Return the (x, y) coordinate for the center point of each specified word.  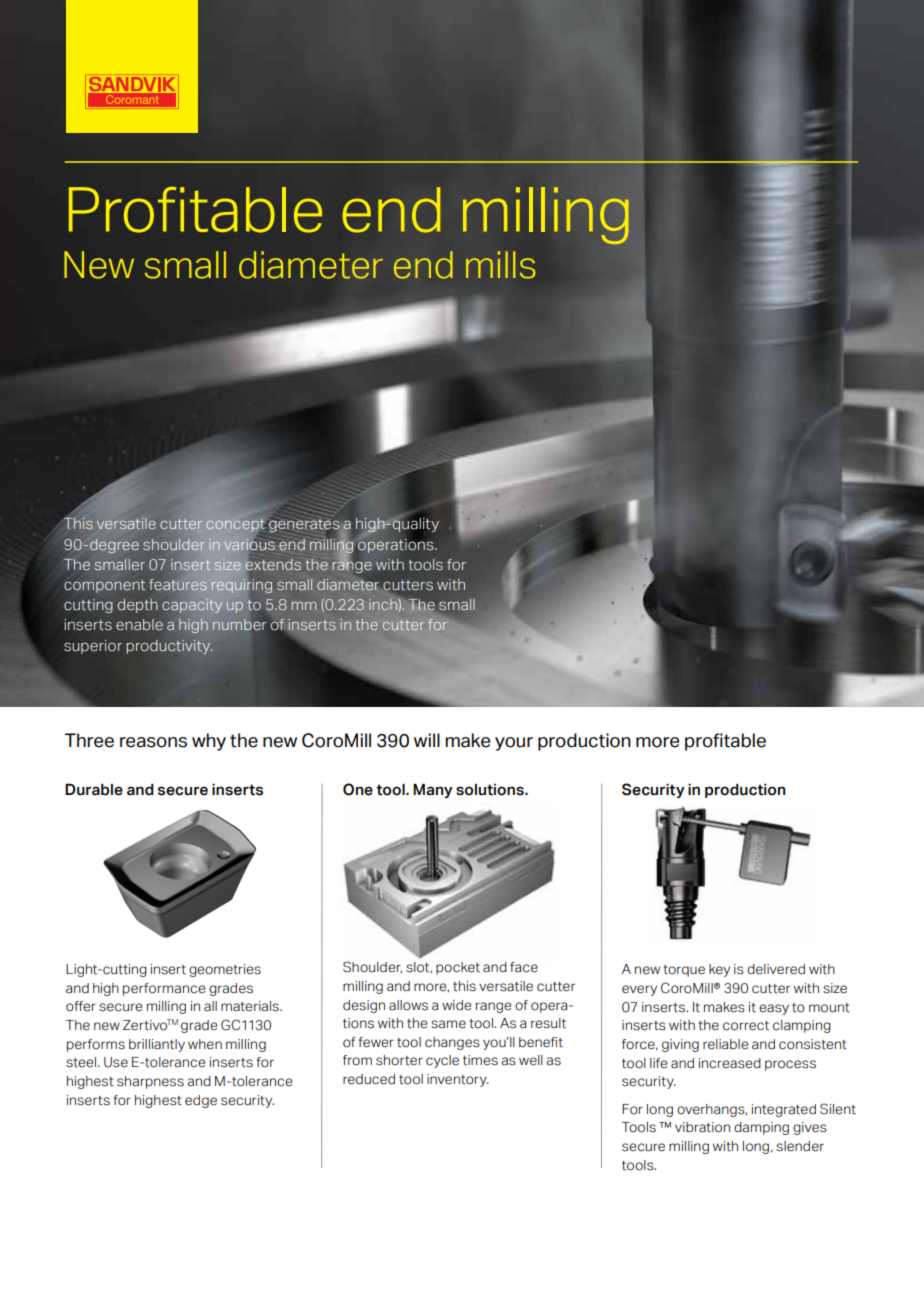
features (178, 585)
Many (433, 790)
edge (201, 1101)
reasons (153, 742)
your (514, 744)
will (427, 740)
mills (501, 265)
